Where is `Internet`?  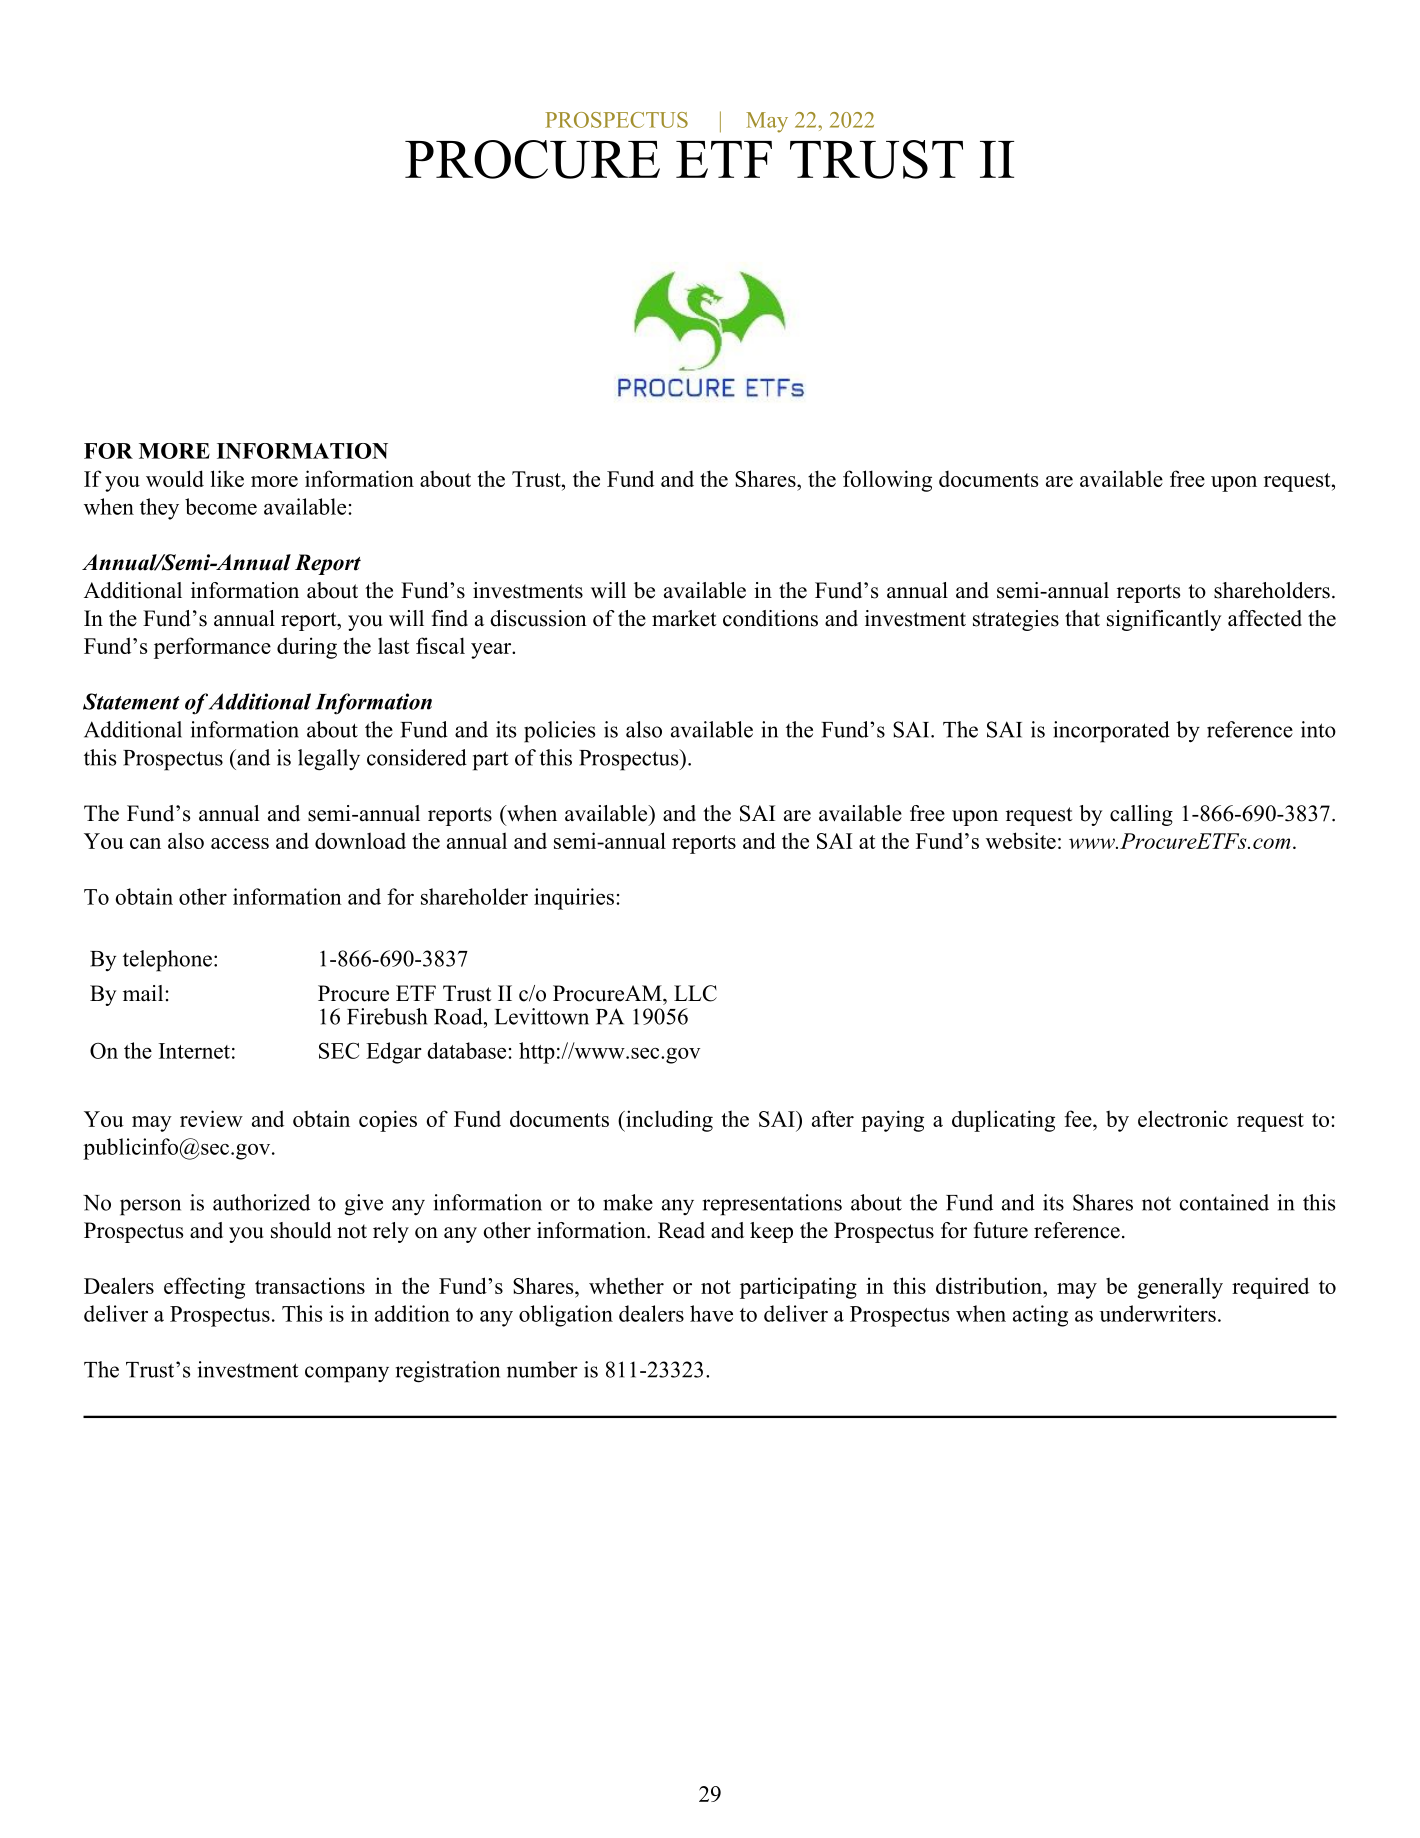 Internet is located at coordinates (194, 1051).
